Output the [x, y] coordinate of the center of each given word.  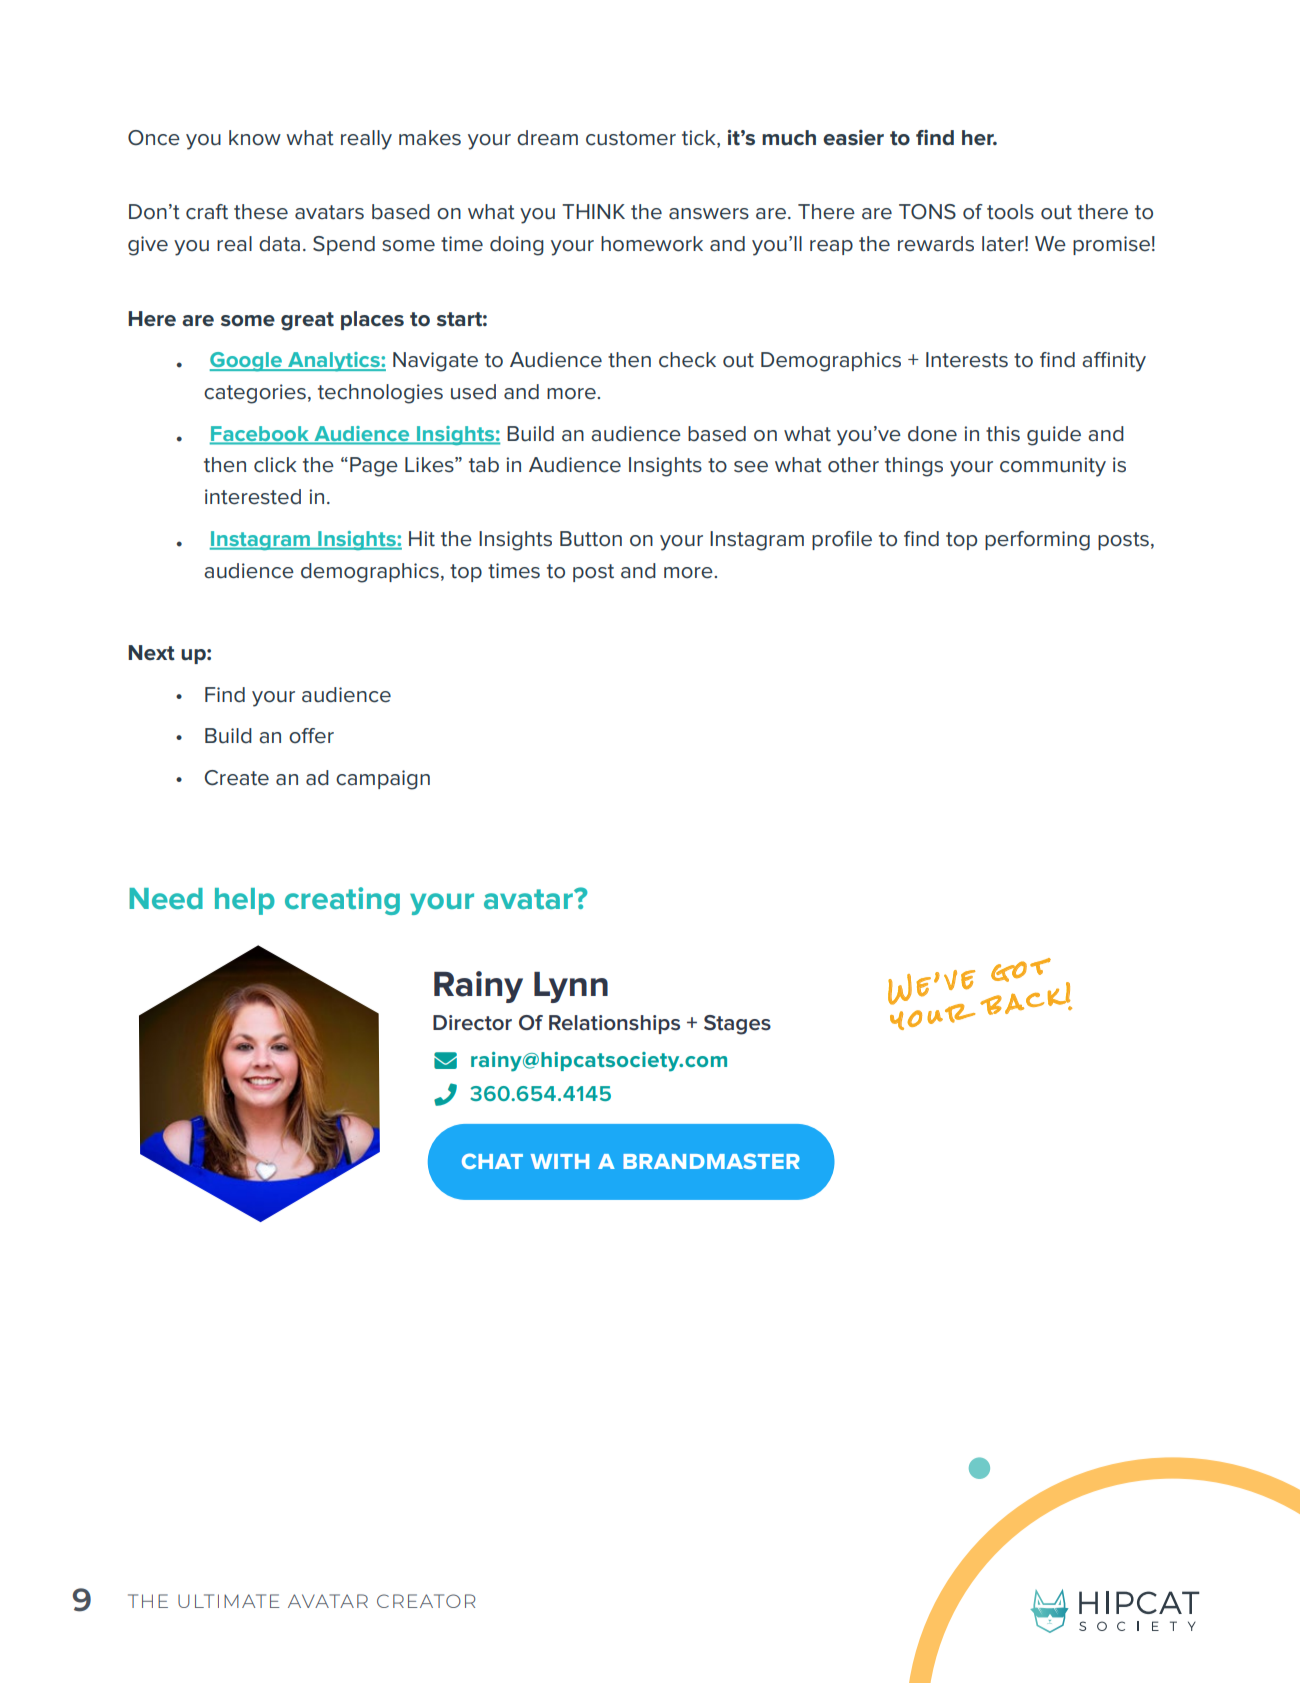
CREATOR [426, 1601]
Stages [737, 1025]
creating [342, 901]
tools [1010, 212]
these [261, 212]
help [245, 901]
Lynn [571, 987]
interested [253, 497]
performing [1037, 541]
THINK [593, 211]
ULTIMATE [228, 1601]
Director [472, 1023]
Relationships [614, 1024]
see [751, 467]
